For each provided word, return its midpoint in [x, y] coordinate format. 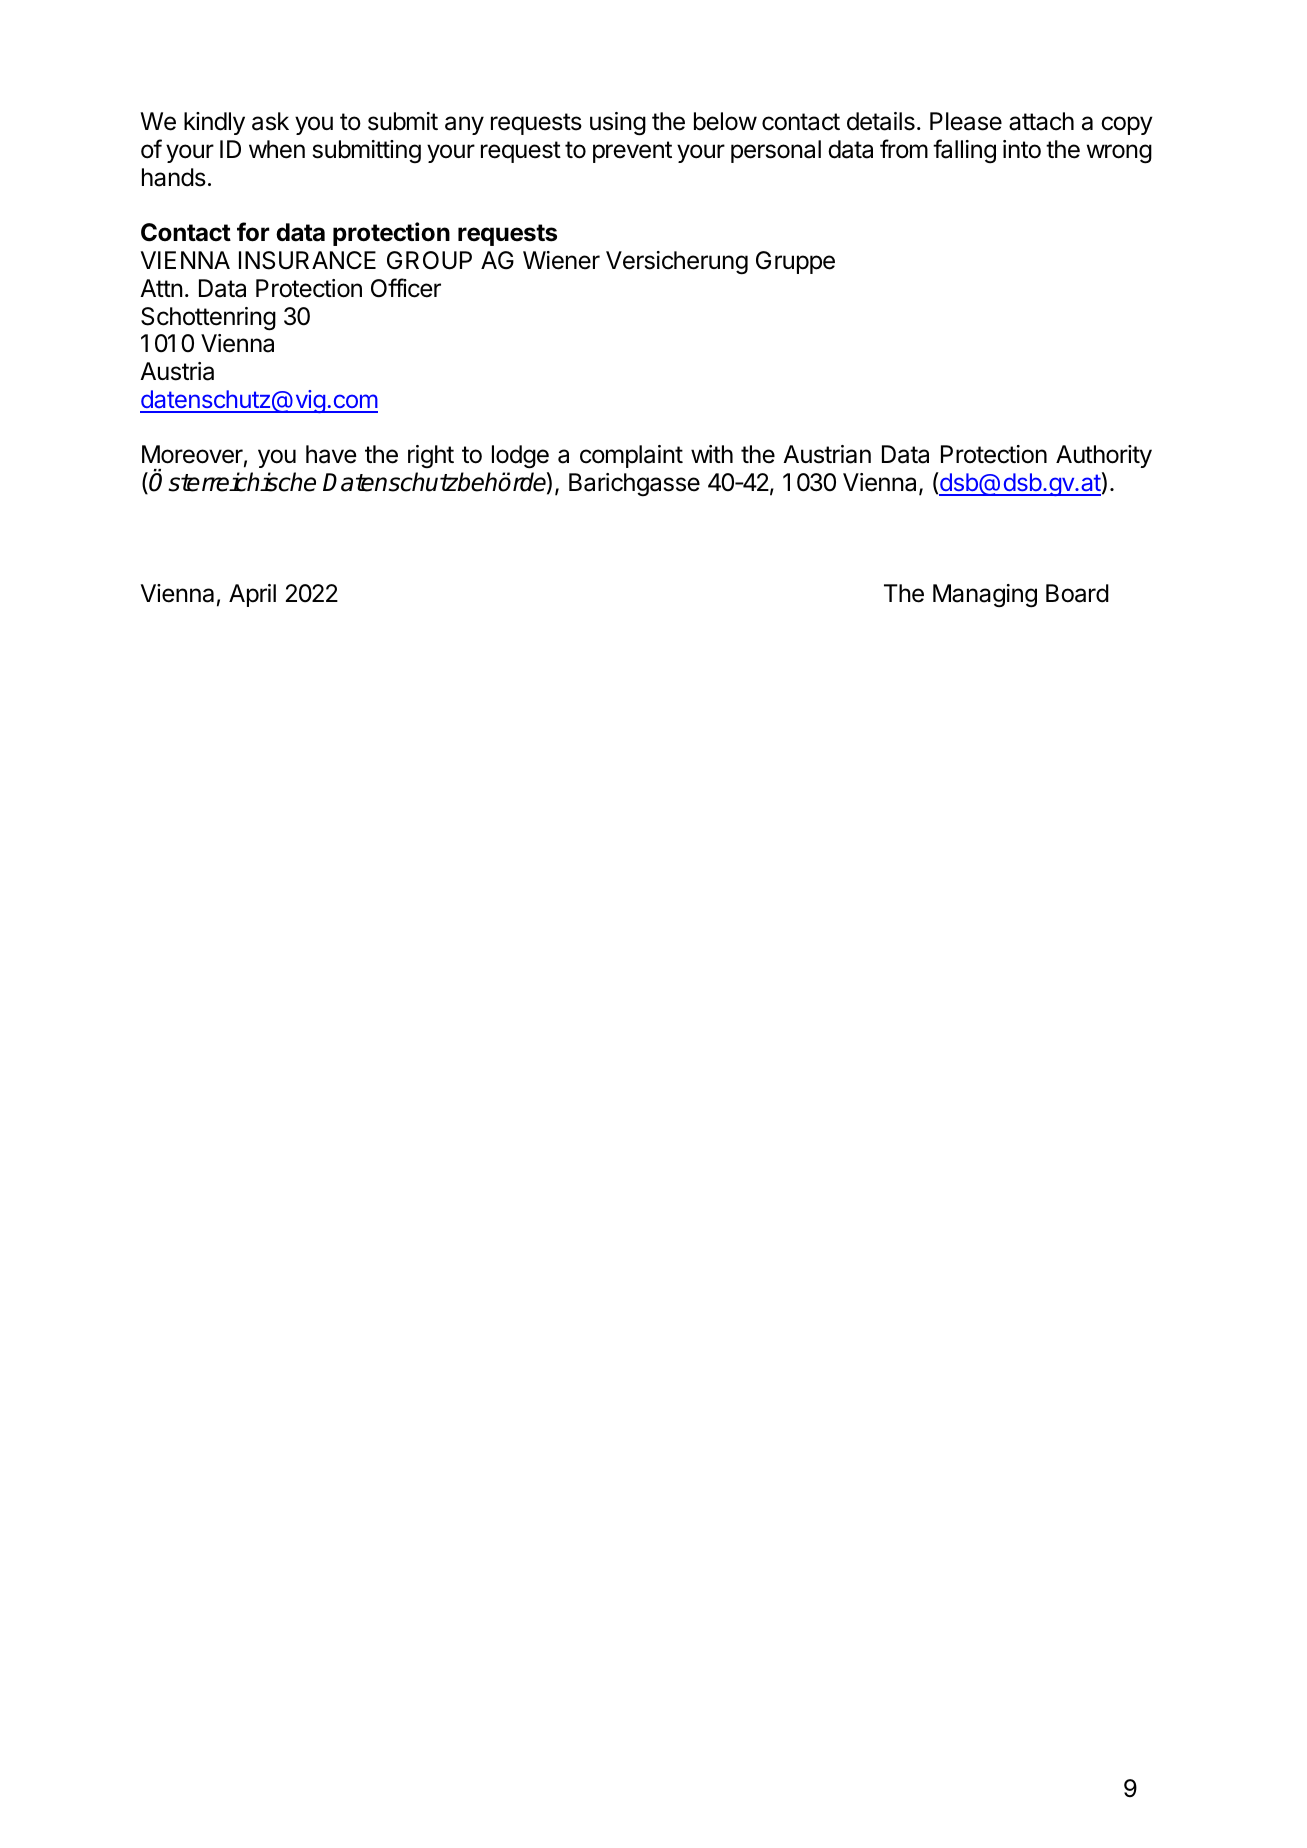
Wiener [561, 260]
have [331, 454]
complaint [631, 456]
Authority [1104, 456]
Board [1077, 593]
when [277, 149]
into [1022, 149]
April [252, 595]
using [618, 124]
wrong [1119, 154]
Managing [985, 596]
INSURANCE [307, 260]
